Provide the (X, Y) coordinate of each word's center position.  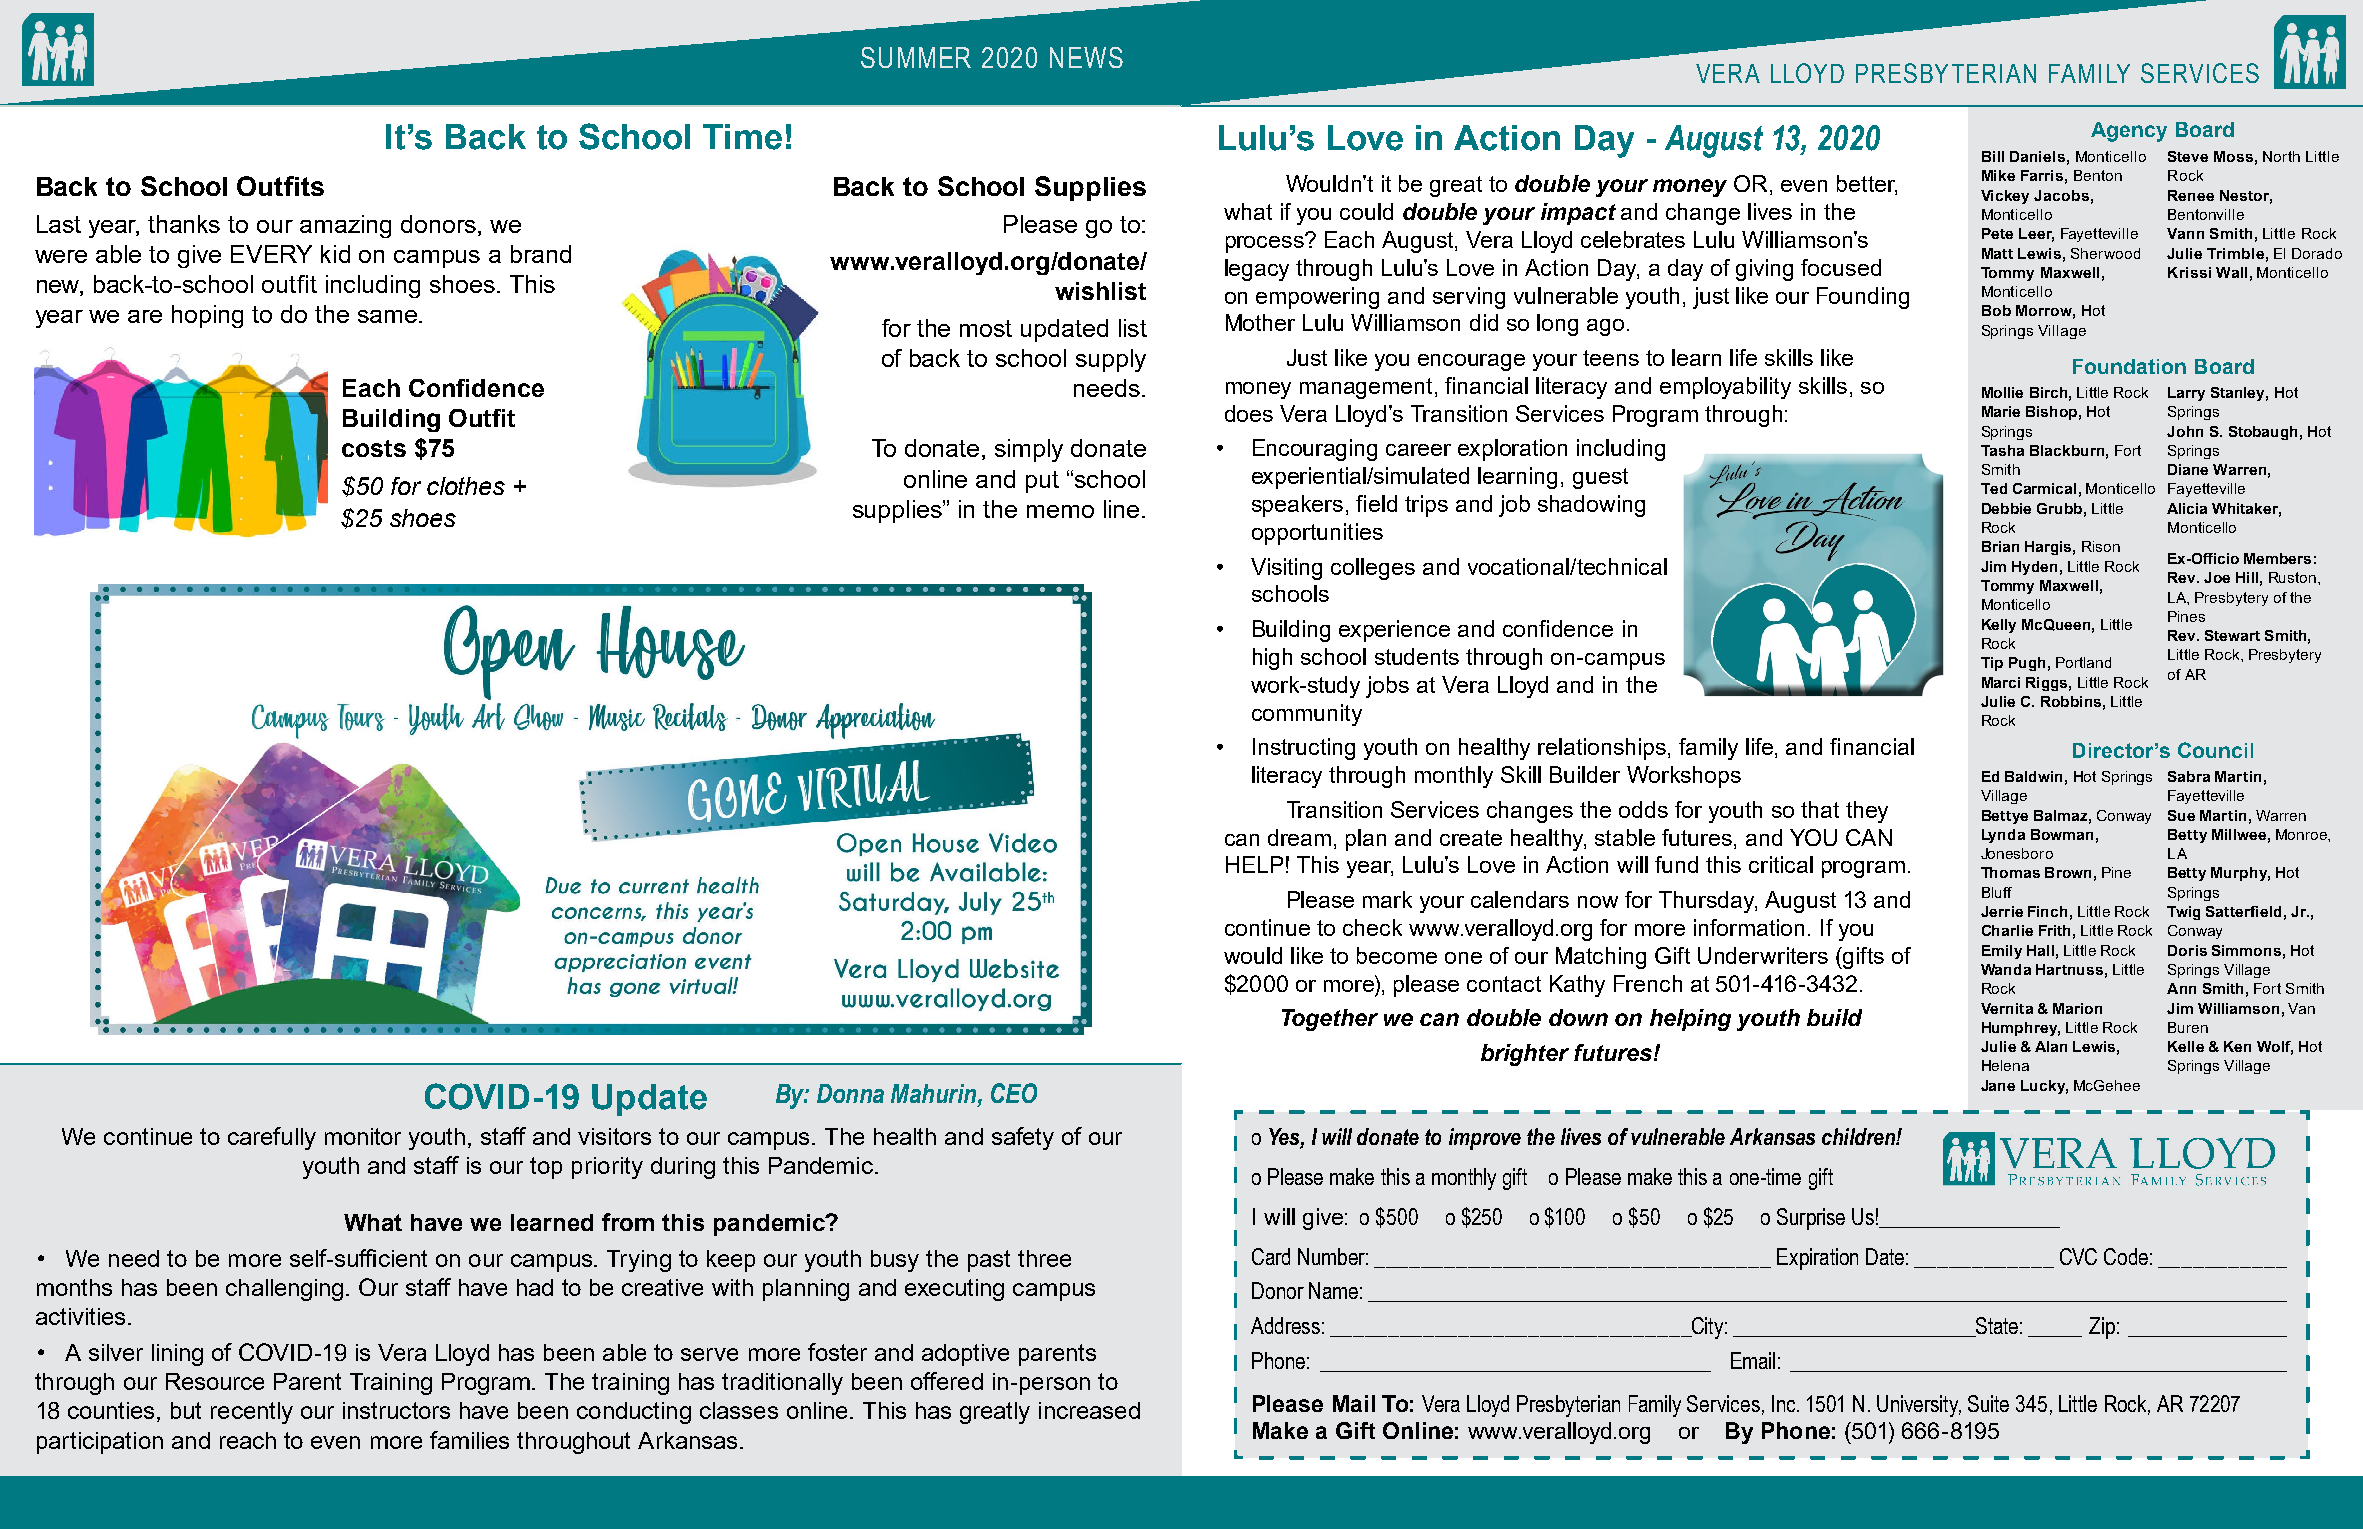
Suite (1988, 1403)
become (1397, 955)
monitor (363, 1136)
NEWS (1086, 57)
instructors (396, 1410)
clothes (466, 486)
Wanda (2006, 969)
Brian (2000, 546)
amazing (345, 226)
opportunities (1317, 534)
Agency (2129, 132)
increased (1089, 1410)
